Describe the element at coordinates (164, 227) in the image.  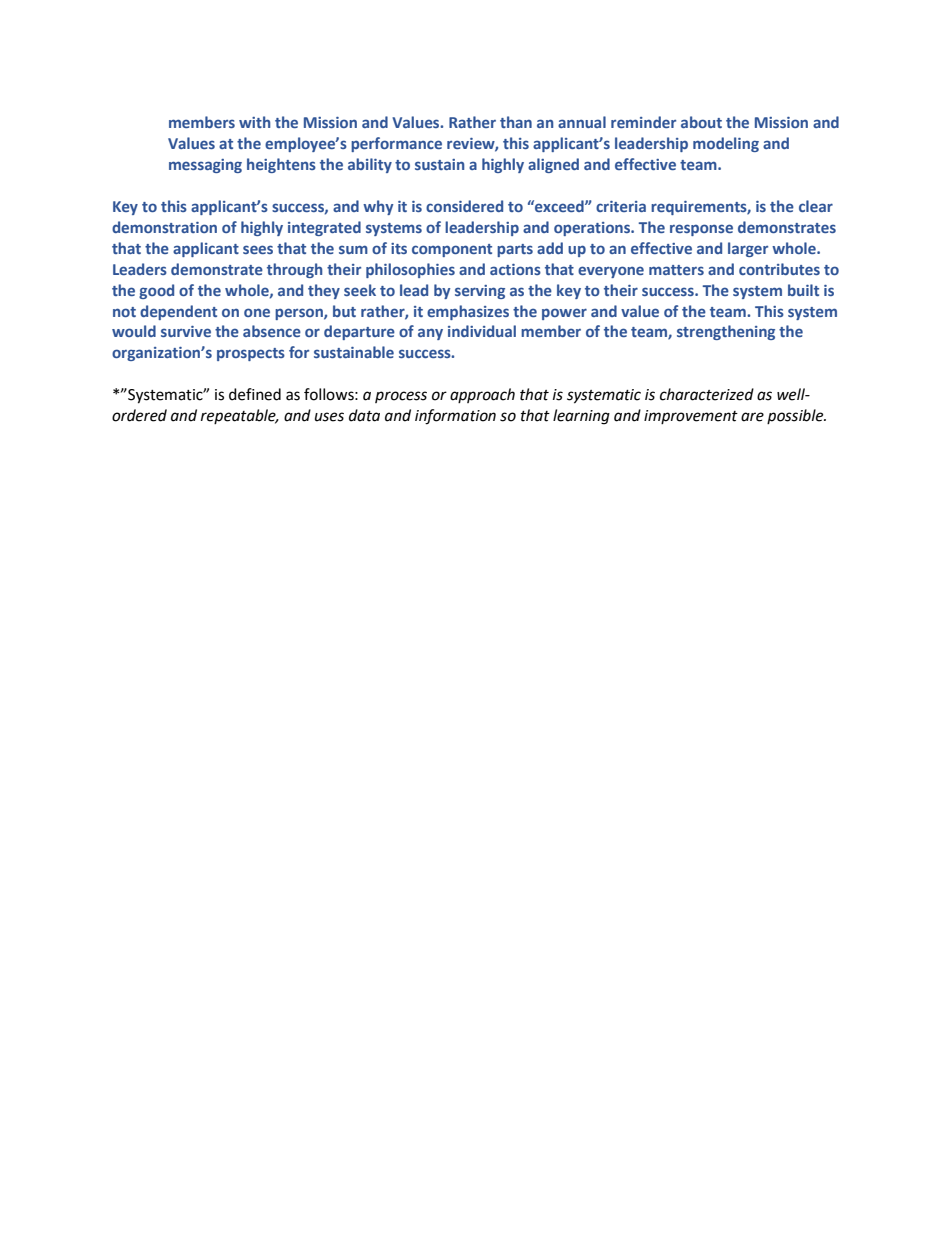
I see `demonstration` at that location.
